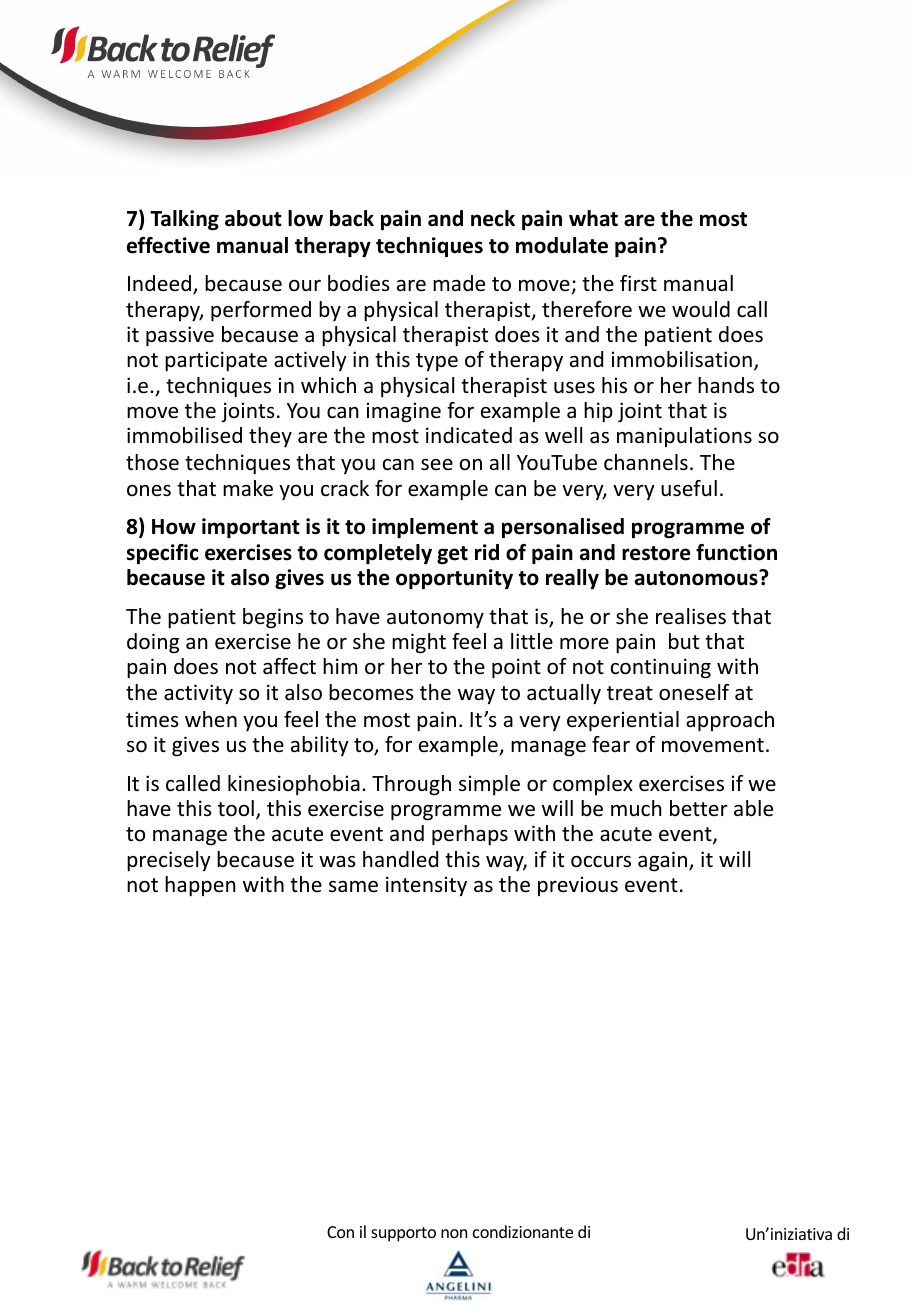 Image resolution: width=911 pixels, height=1316 pixels. Describe the element at coordinates (452, 555) in the document. I see `get` at that location.
